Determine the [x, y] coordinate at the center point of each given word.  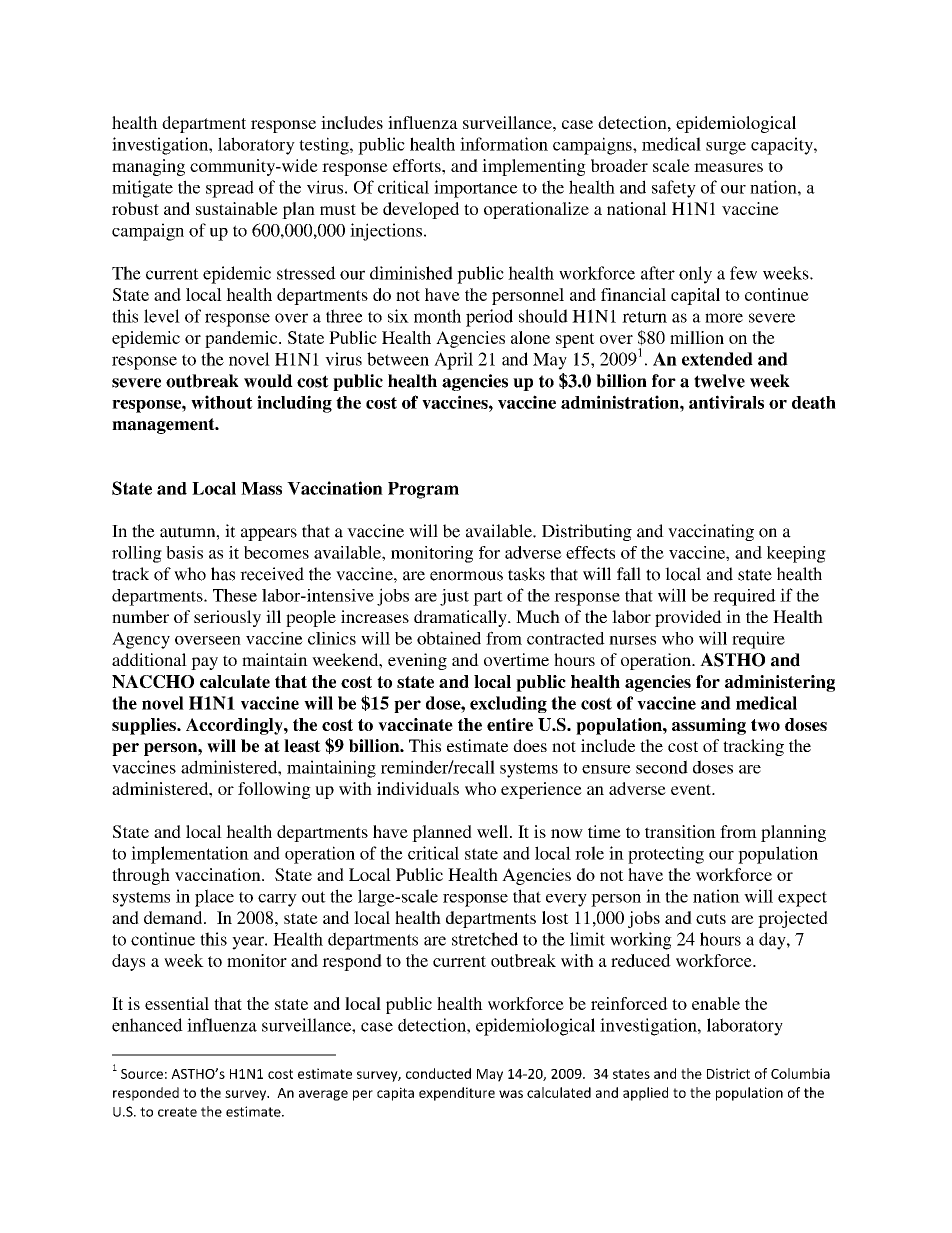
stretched [485, 939]
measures [728, 167]
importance [476, 189]
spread [230, 189]
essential [177, 1003]
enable [716, 1003]
